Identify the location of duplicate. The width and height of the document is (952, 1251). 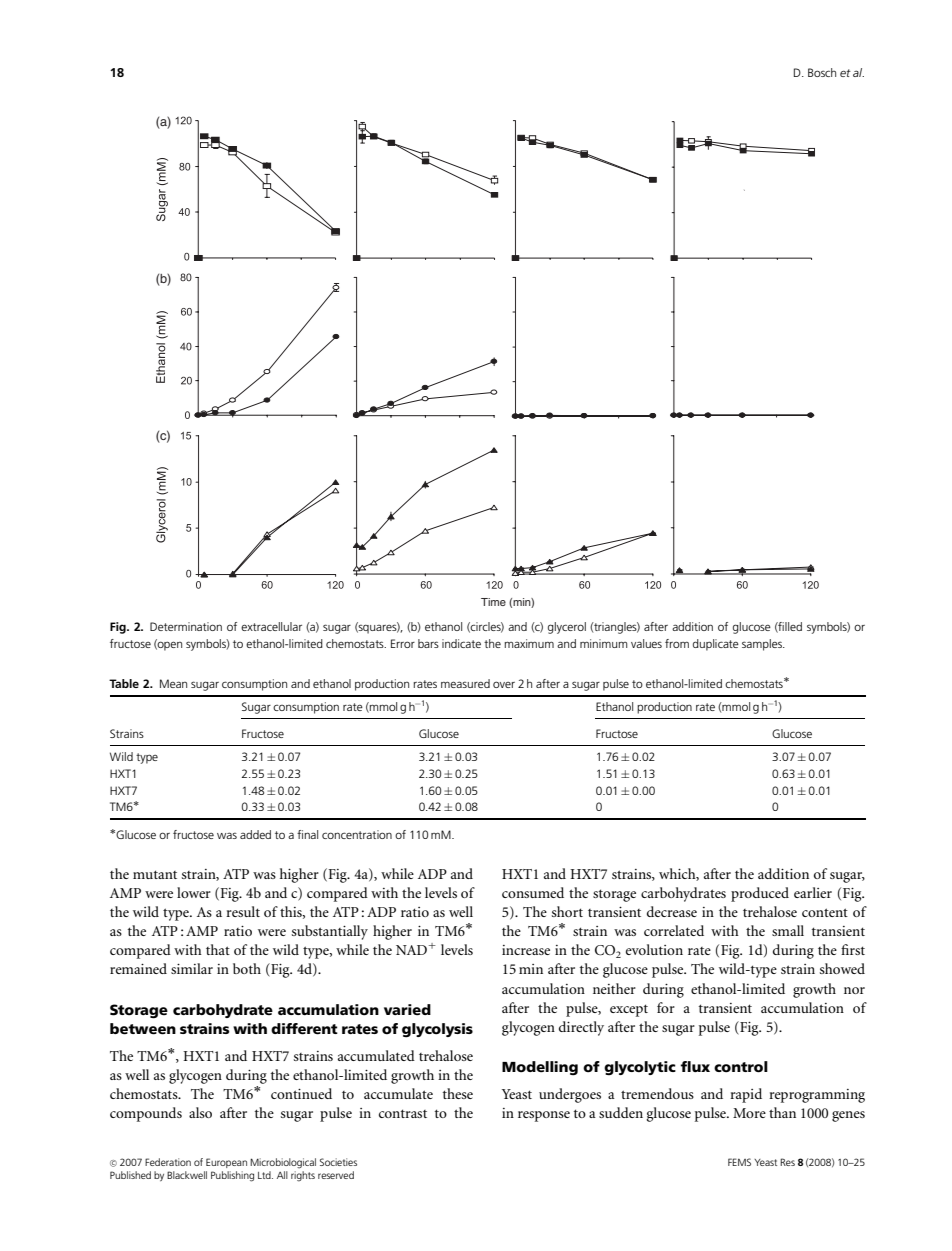
(716, 645).
